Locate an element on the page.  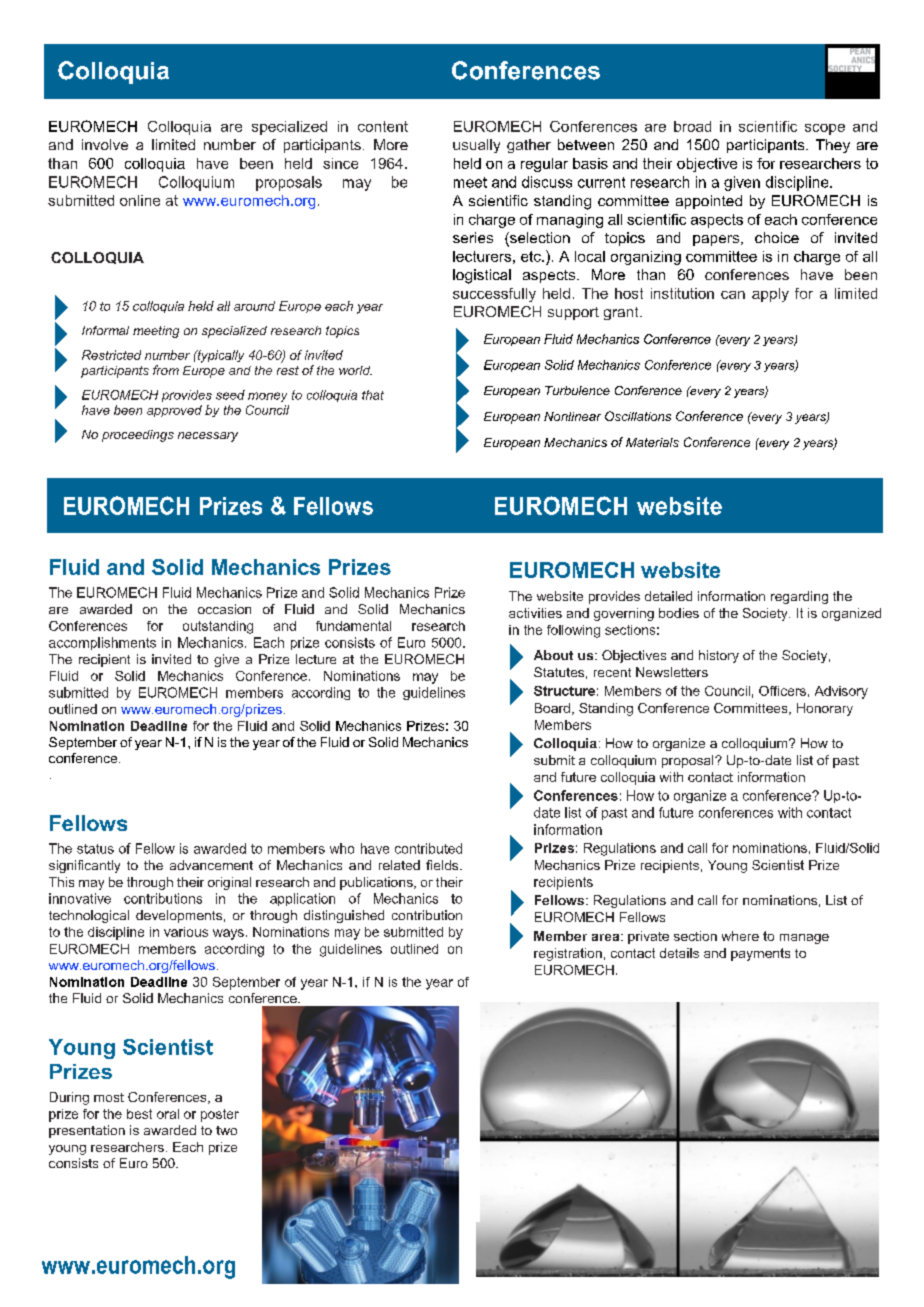
Oscillations is located at coordinates (638, 416).
